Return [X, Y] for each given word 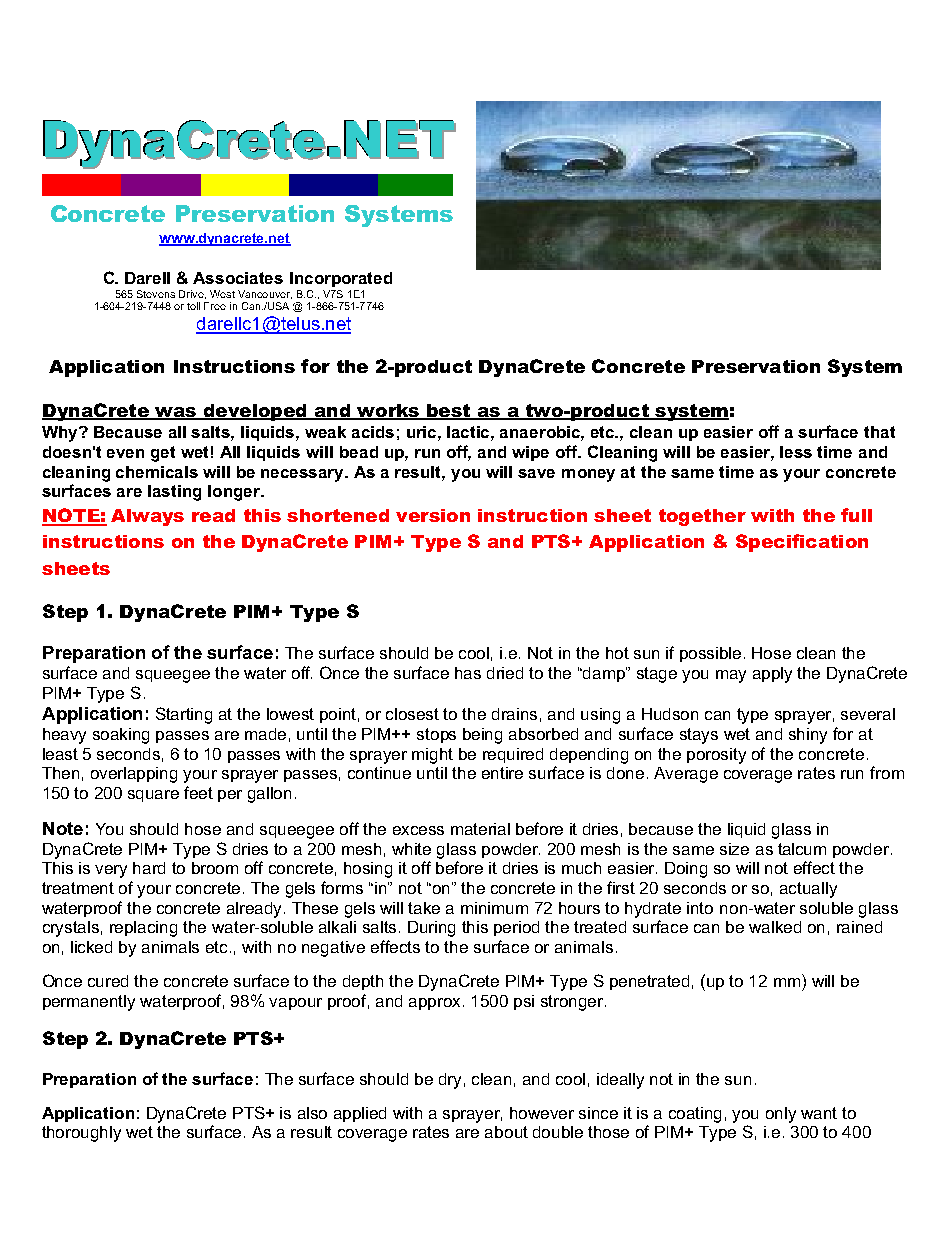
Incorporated [341, 279]
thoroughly [81, 1134]
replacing [143, 929]
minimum [494, 908]
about [506, 1132]
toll [193, 306]
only [781, 1115]
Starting [184, 715]
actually [808, 890]
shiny [808, 736]
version [433, 515]
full [856, 515]
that [879, 432]
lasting [174, 493]
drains [514, 714]
